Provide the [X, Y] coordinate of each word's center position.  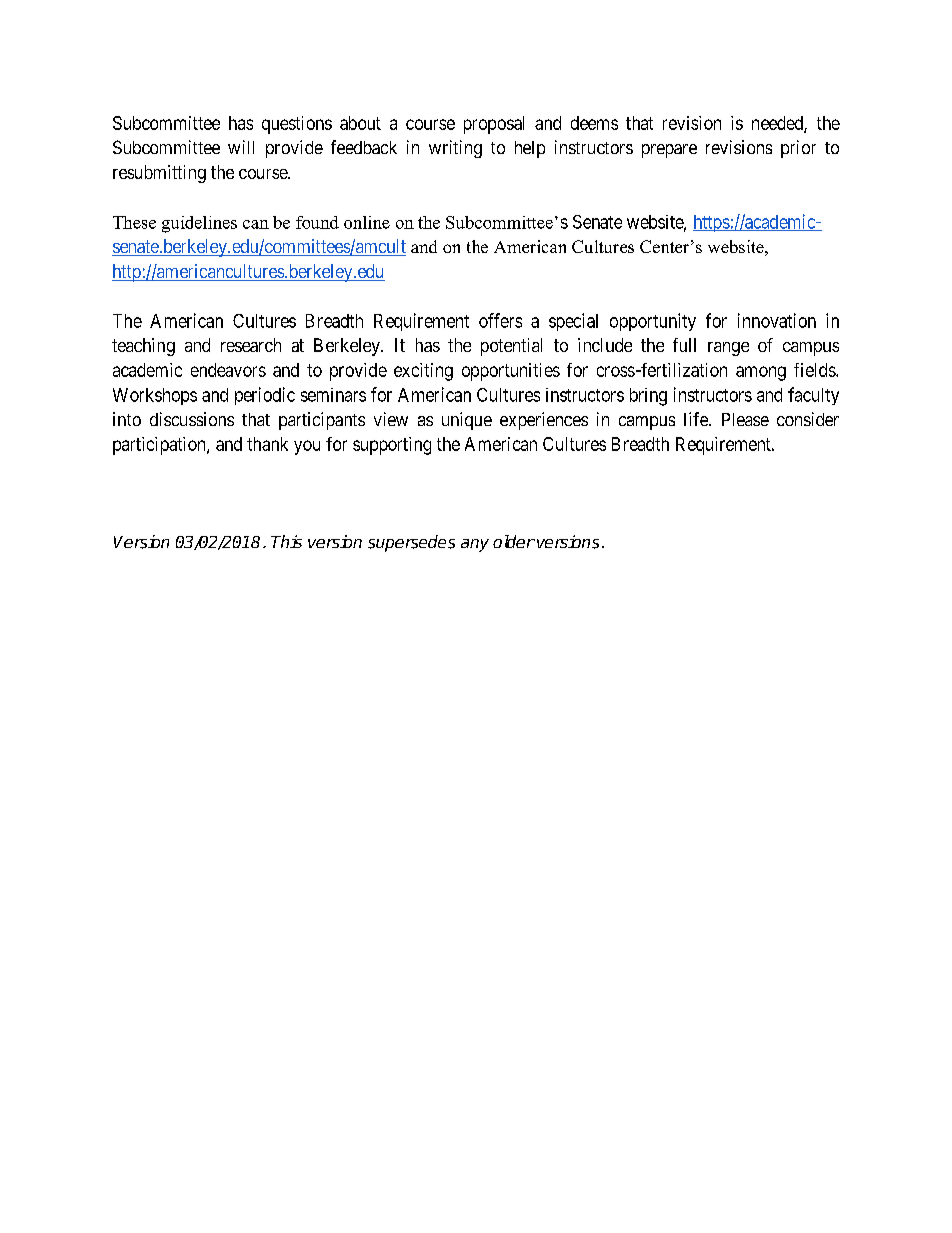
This [286, 541]
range [728, 349]
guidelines [199, 224]
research [251, 345]
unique [467, 421]
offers [500, 320]
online [367, 222]
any [475, 545]
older [514, 541]
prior [798, 149]
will [241, 147]
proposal [494, 125]
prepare [669, 151]
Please [745, 419]
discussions [192, 419]
